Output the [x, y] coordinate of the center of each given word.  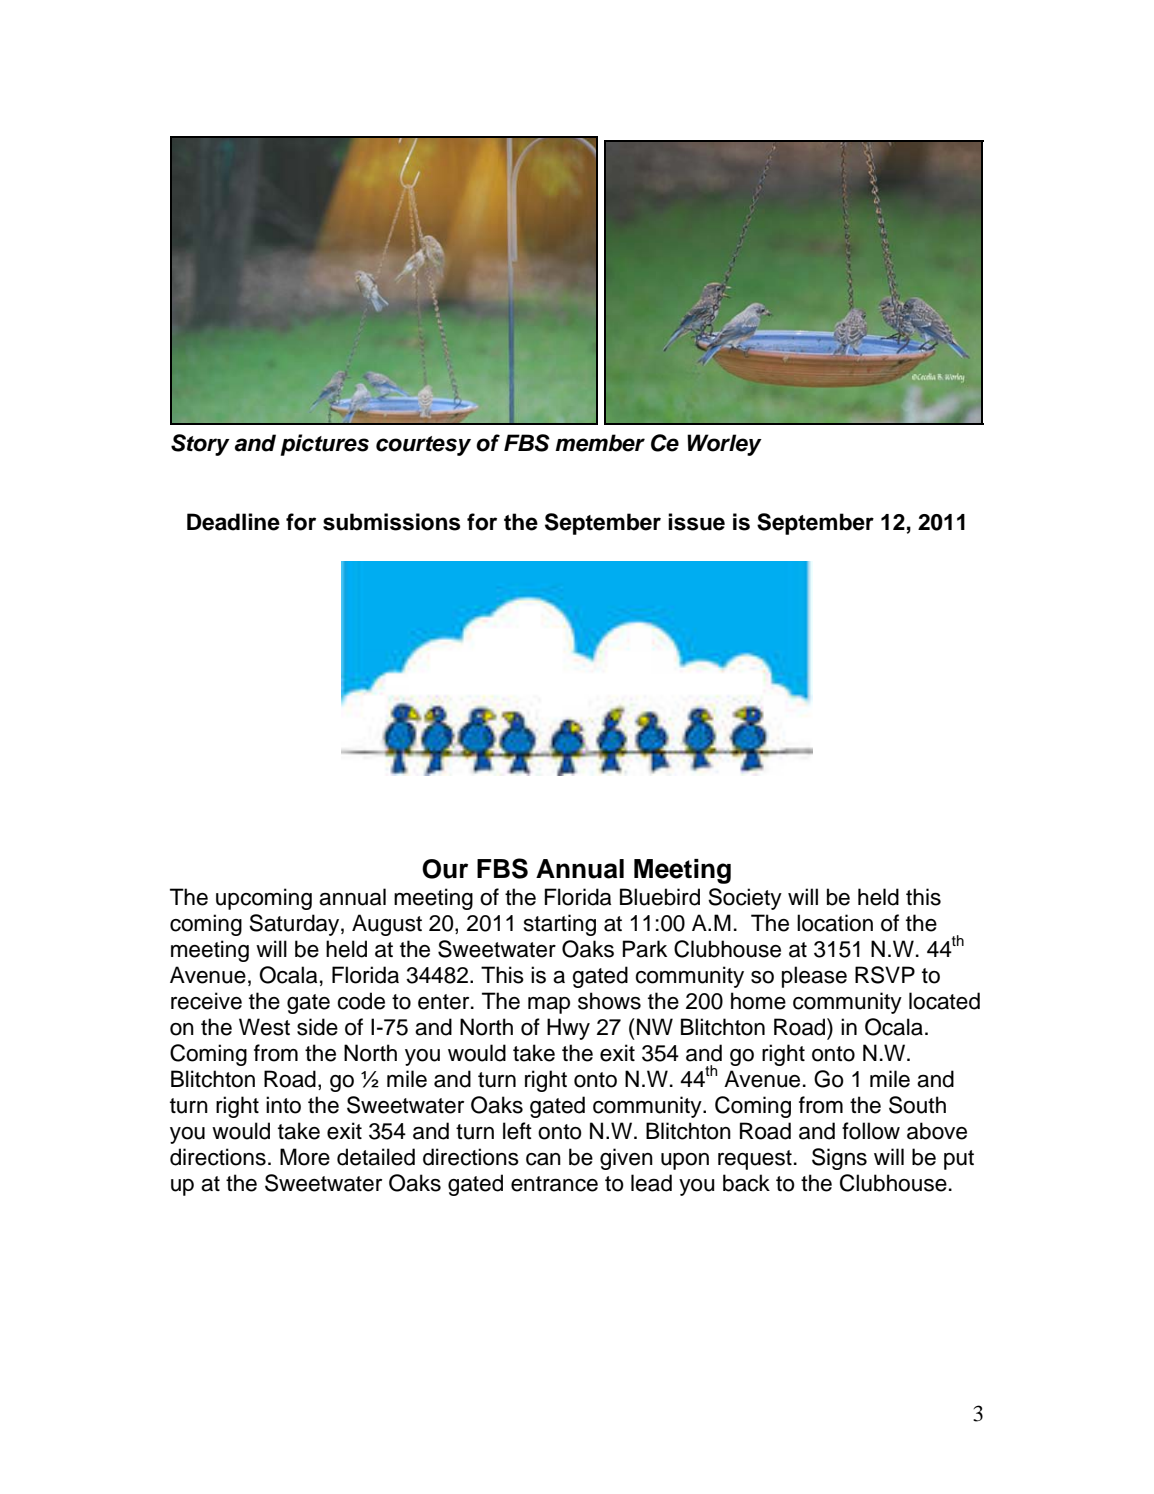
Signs [839, 1159]
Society [745, 899]
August [387, 925]
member [600, 443]
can [543, 1159]
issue [696, 522]
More [305, 1157]
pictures [324, 445]
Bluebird [660, 897]
